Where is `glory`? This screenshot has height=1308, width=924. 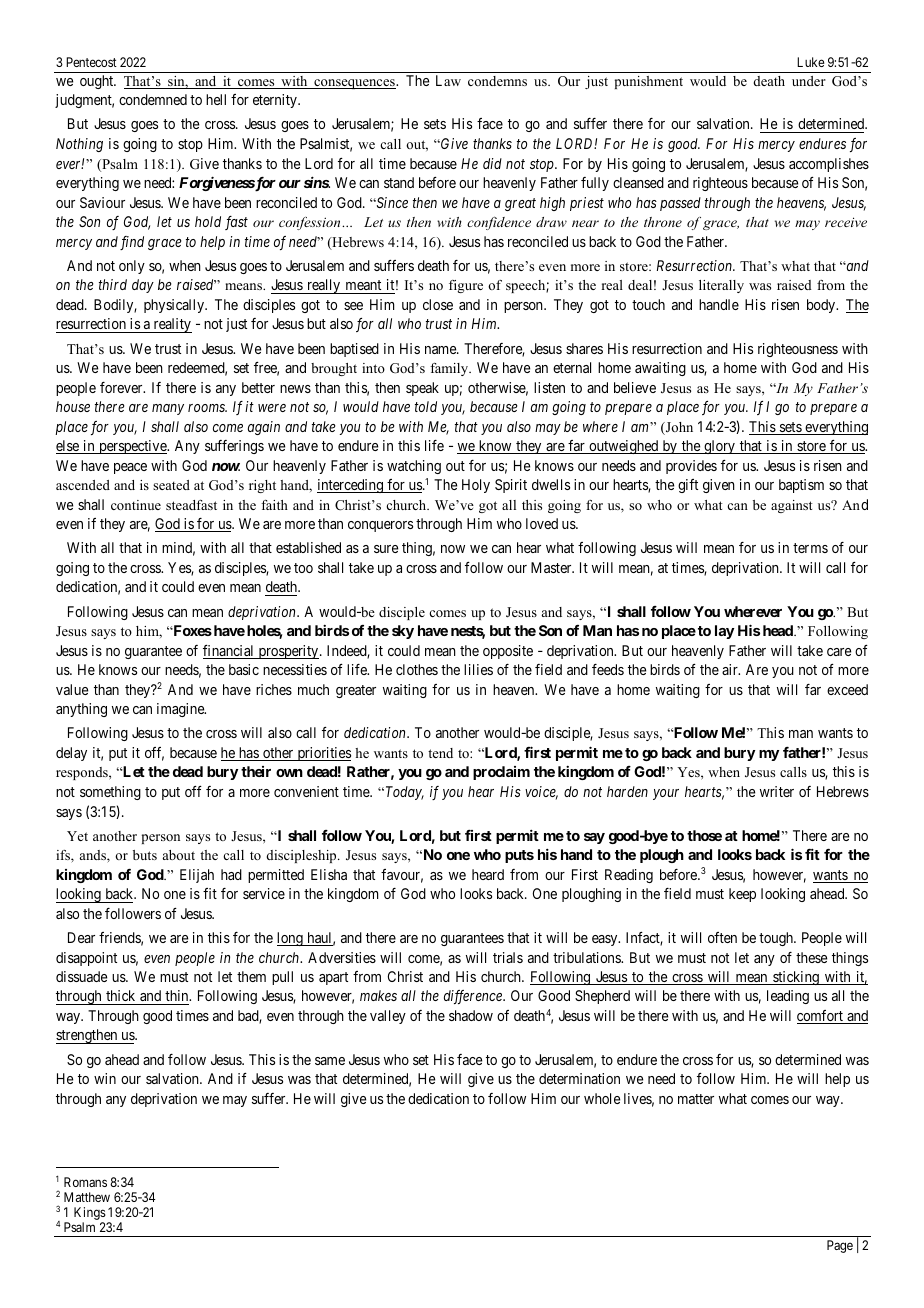 glory is located at coordinates (719, 447).
